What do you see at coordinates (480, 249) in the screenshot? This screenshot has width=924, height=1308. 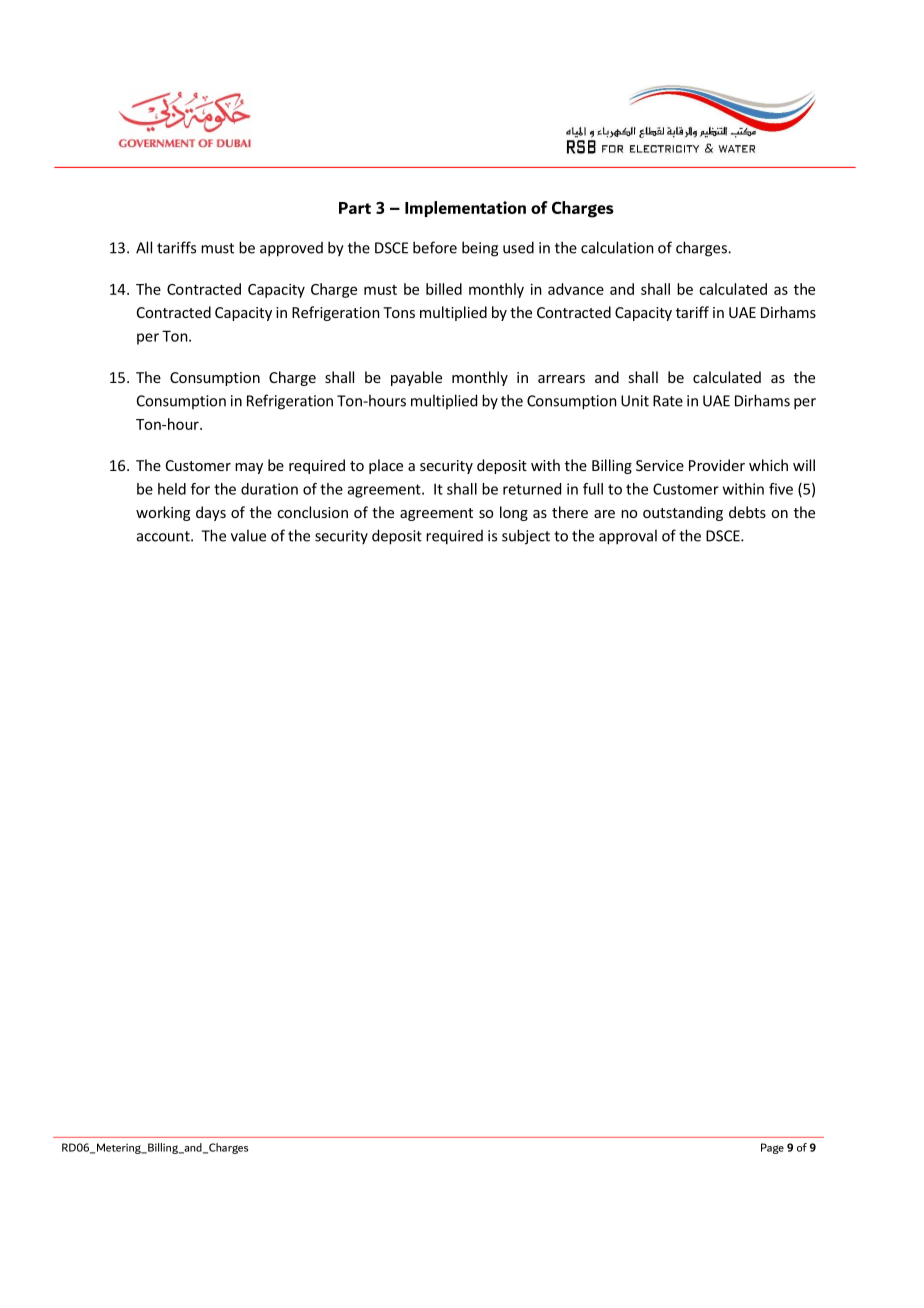 I see `being` at bounding box center [480, 249].
